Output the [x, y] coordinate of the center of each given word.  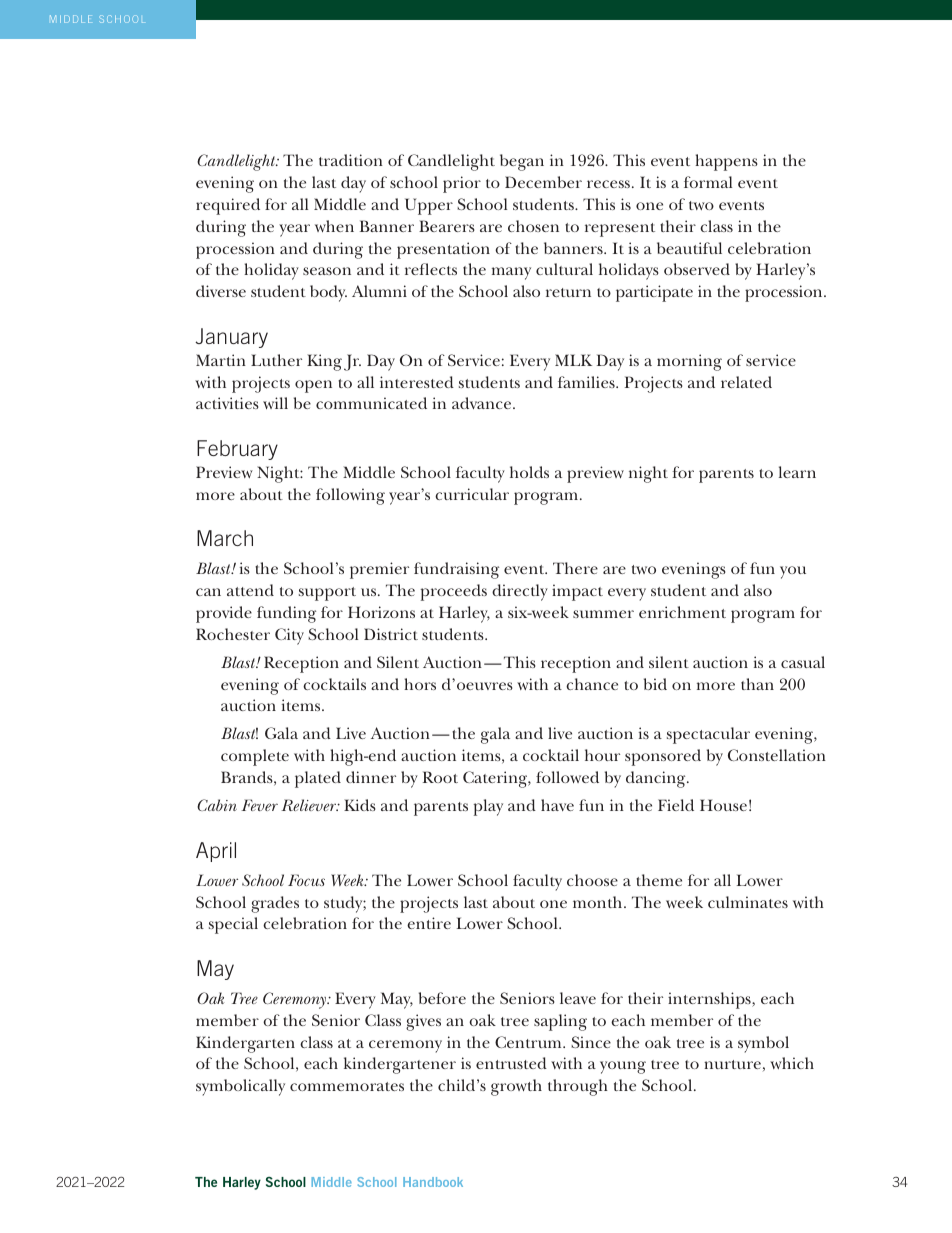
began [522, 162]
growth [516, 1087]
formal [708, 182]
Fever [259, 805]
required [228, 206]
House [723, 805]
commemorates [347, 1086]
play [488, 807]
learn [797, 472]
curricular [472, 494]
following [350, 496]
